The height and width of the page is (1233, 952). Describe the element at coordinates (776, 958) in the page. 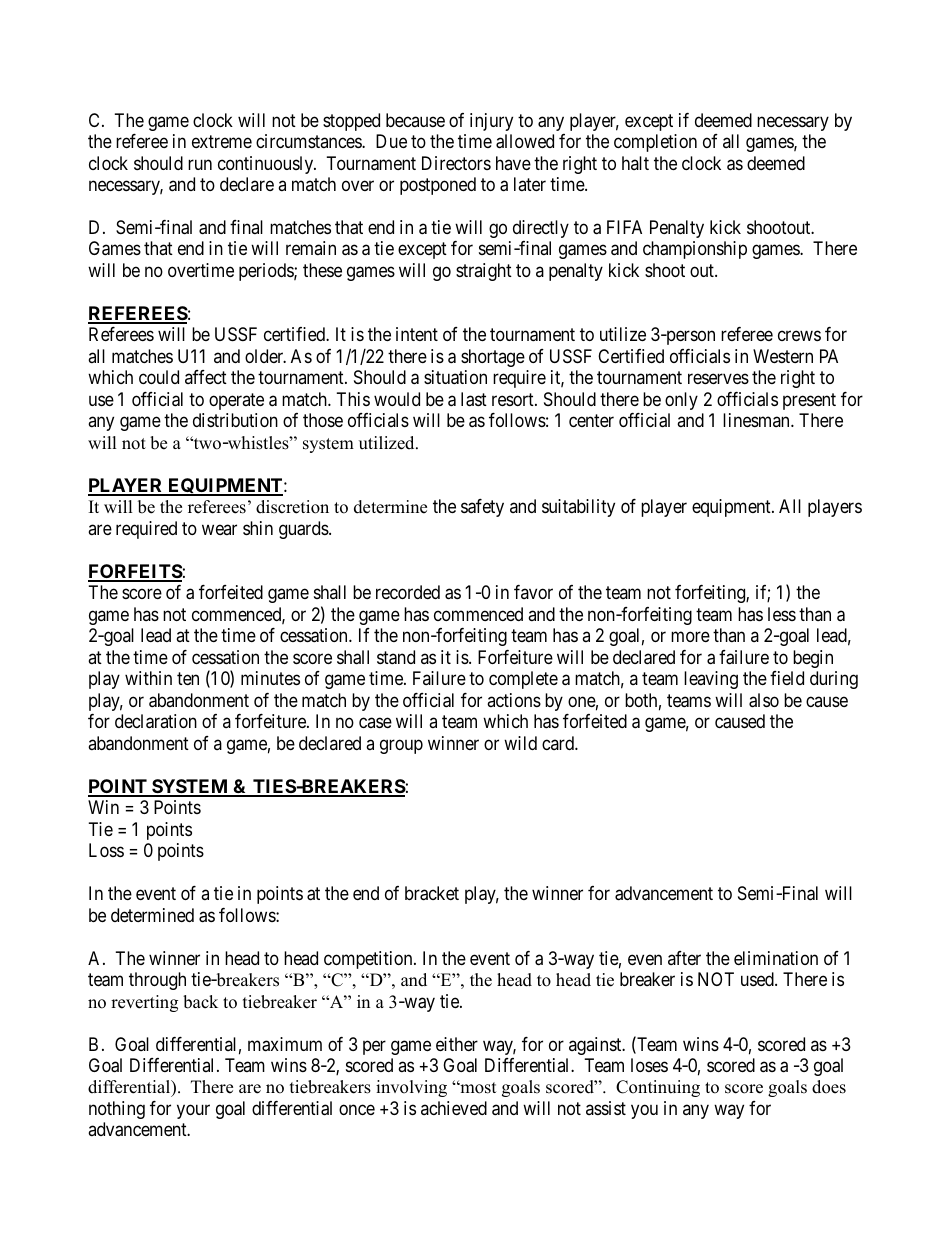

I see `elimination` at that location.
